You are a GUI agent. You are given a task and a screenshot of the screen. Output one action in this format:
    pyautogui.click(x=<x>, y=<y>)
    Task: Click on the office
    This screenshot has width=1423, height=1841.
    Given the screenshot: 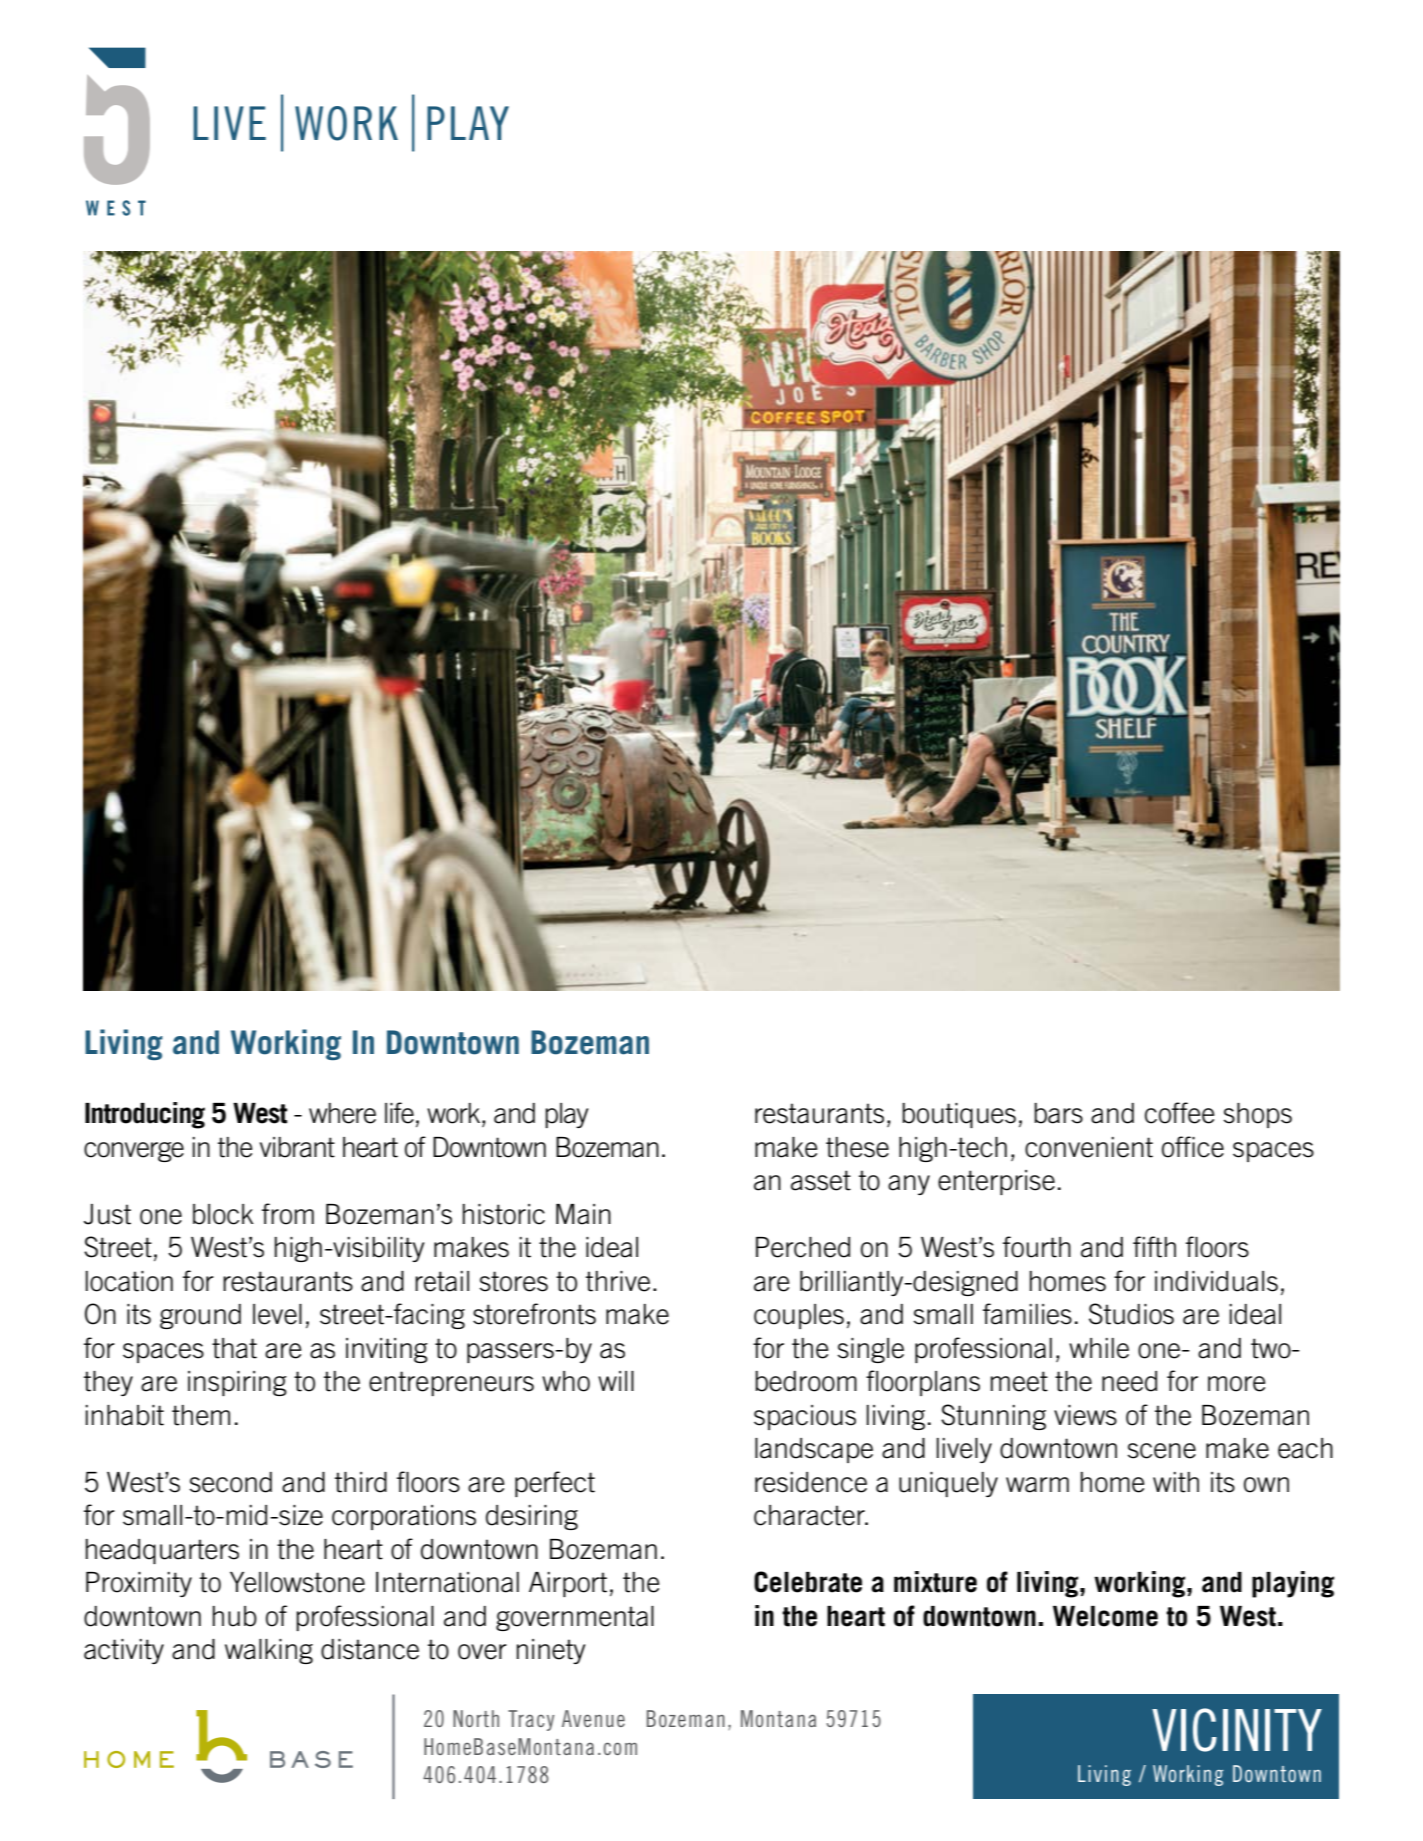 What is the action you would take?
    pyautogui.click(x=1193, y=1147)
